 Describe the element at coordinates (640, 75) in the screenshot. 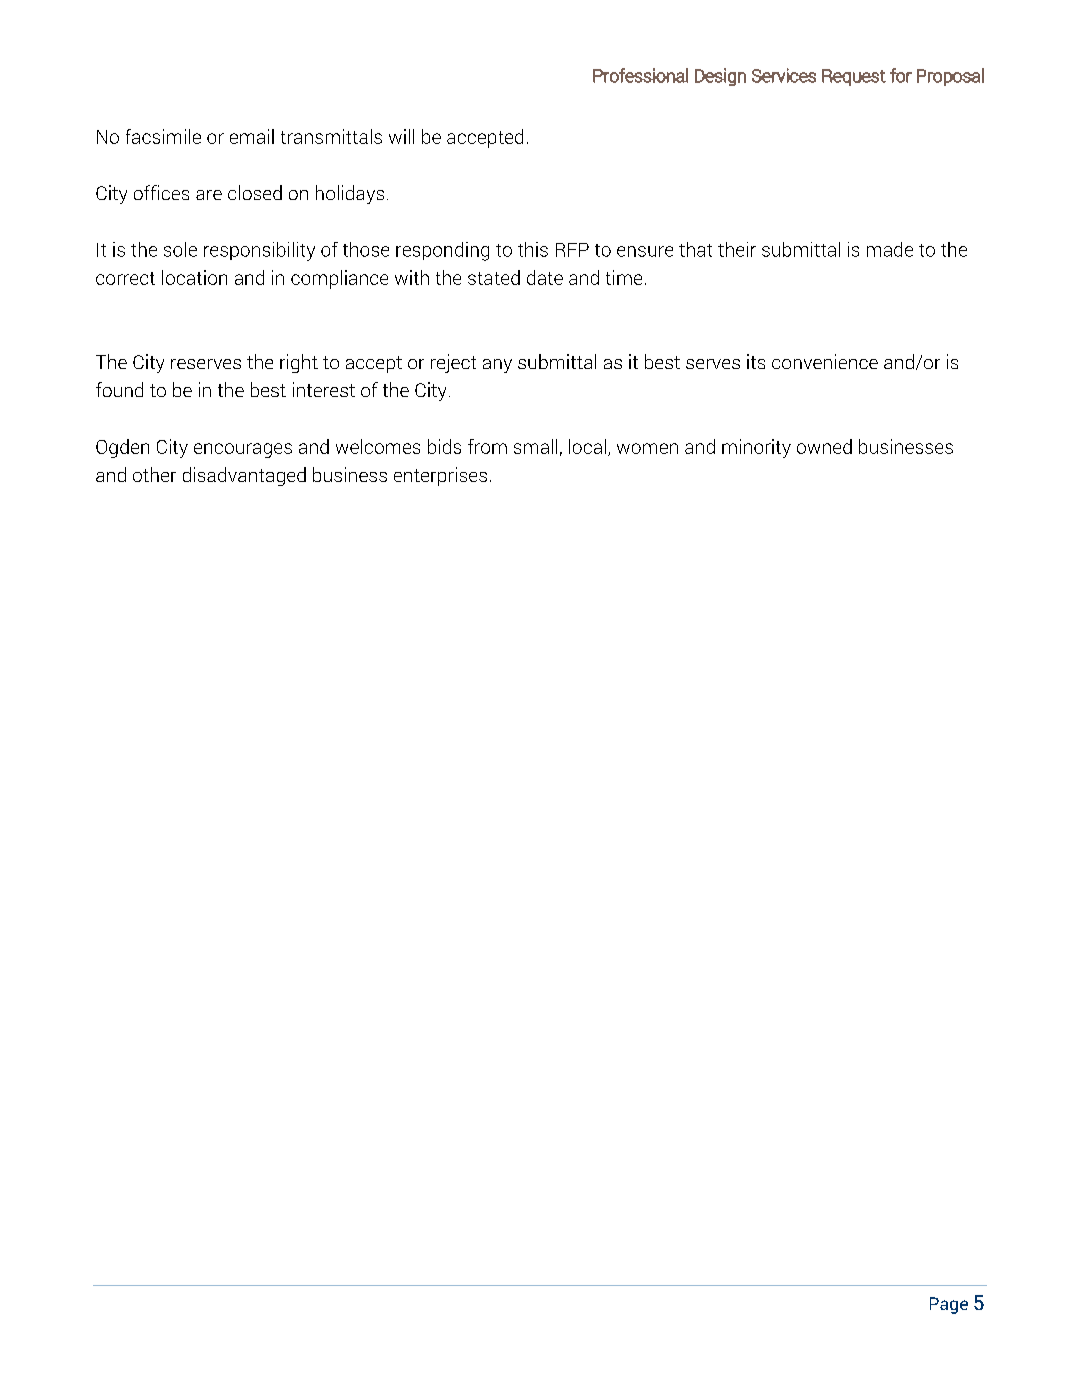

I see `Professional` at that location.
